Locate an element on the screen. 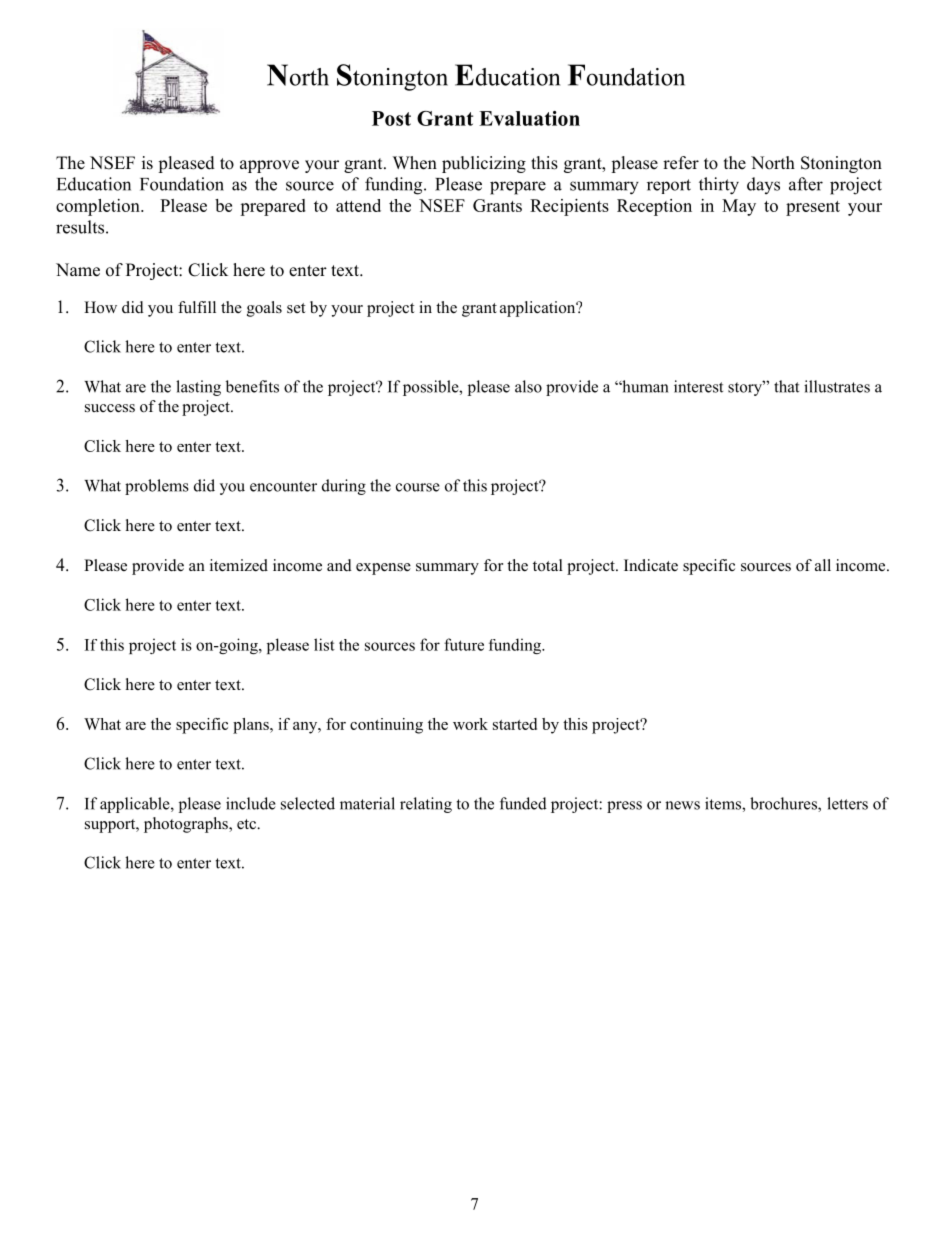  refer is located at coordinates (681, 163).
